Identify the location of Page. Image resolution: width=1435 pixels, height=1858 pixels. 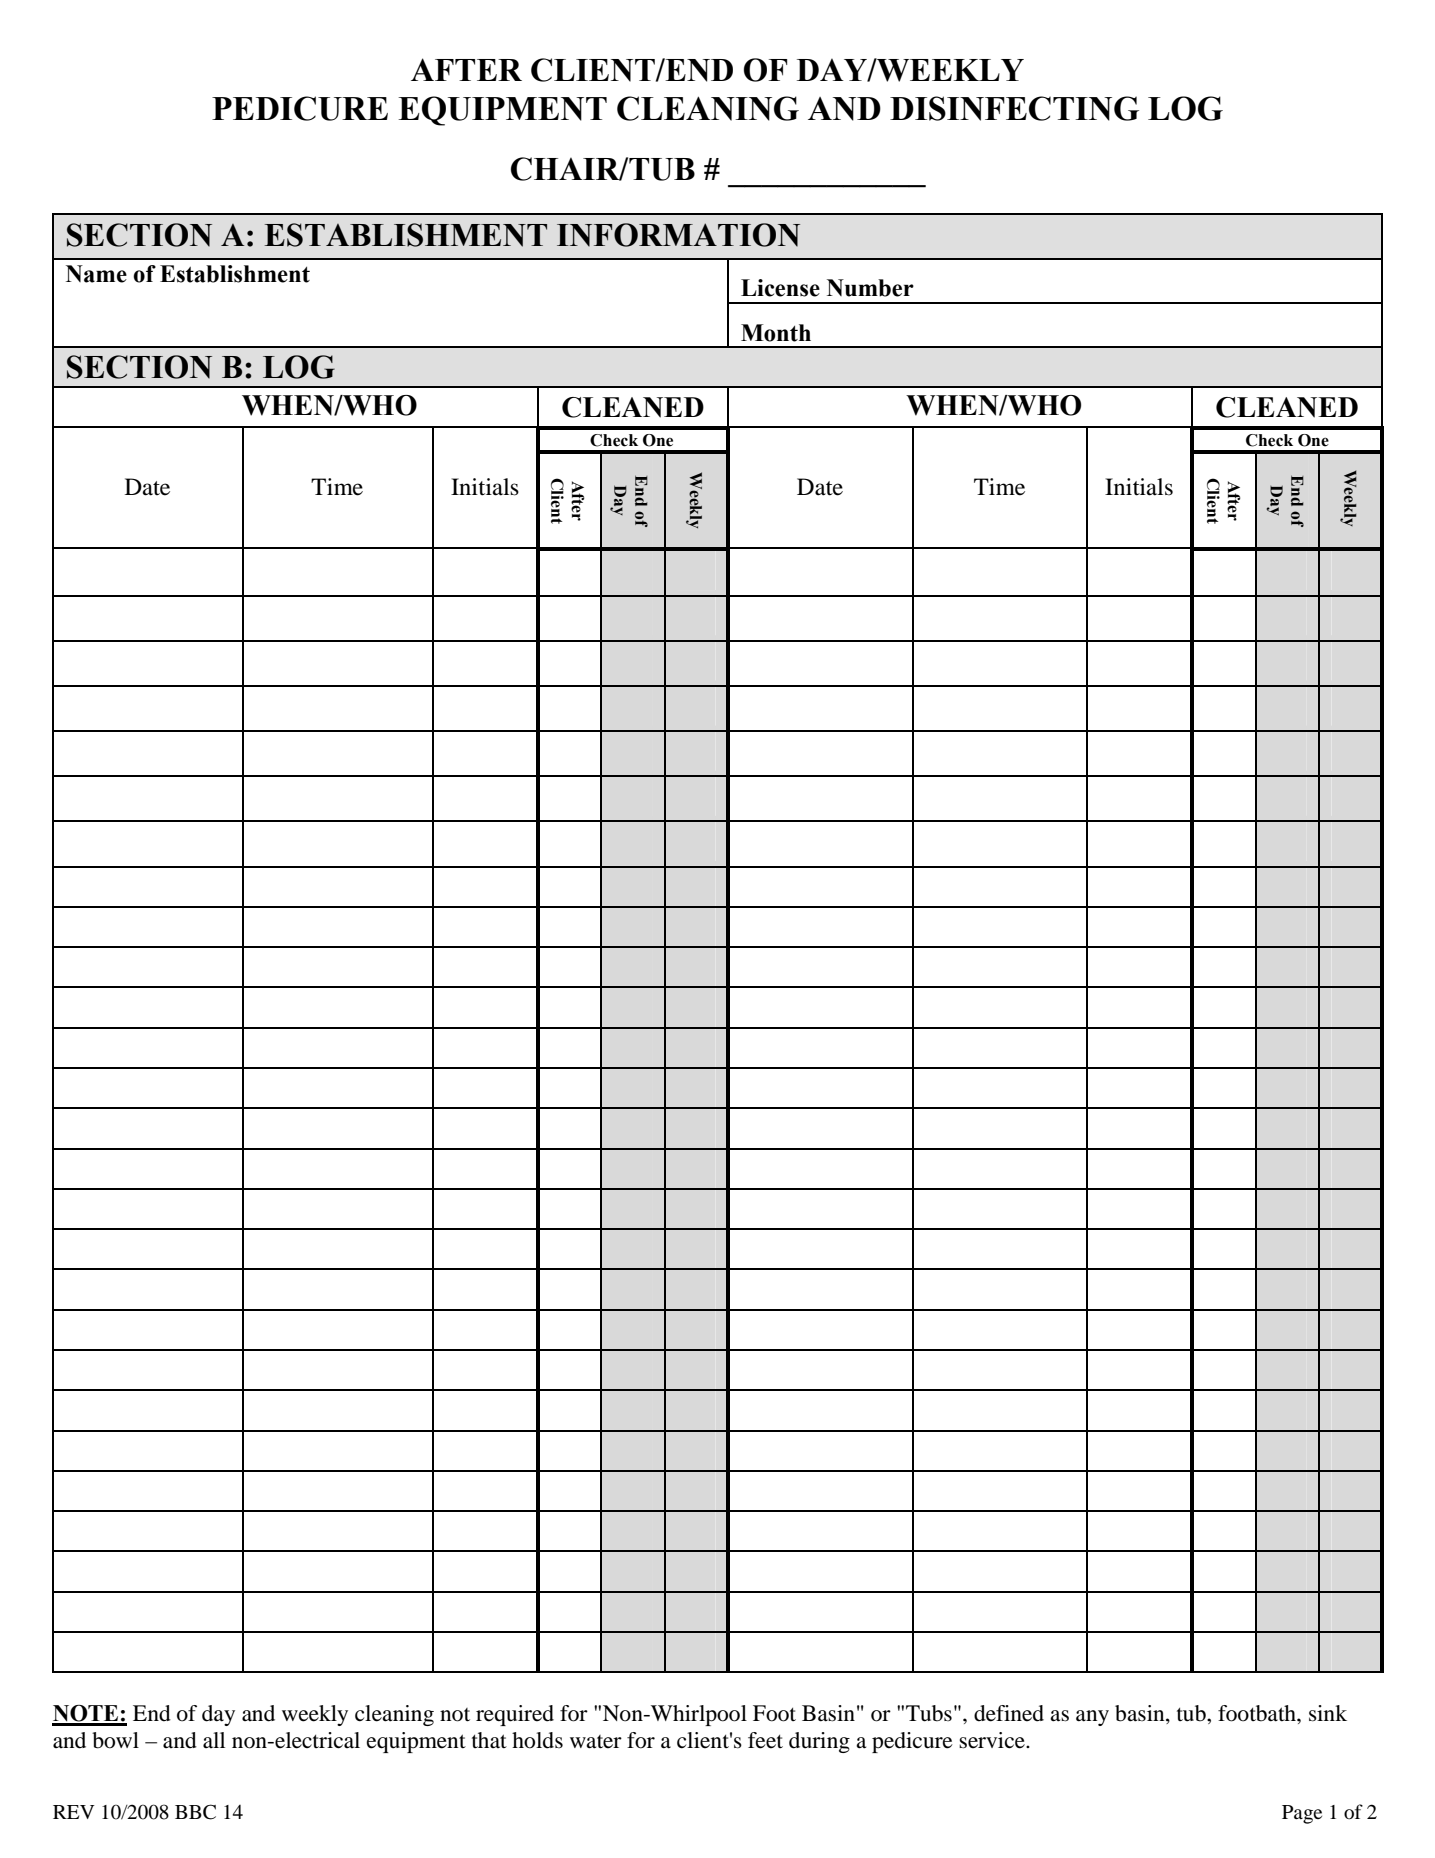
(1302, 1814).
